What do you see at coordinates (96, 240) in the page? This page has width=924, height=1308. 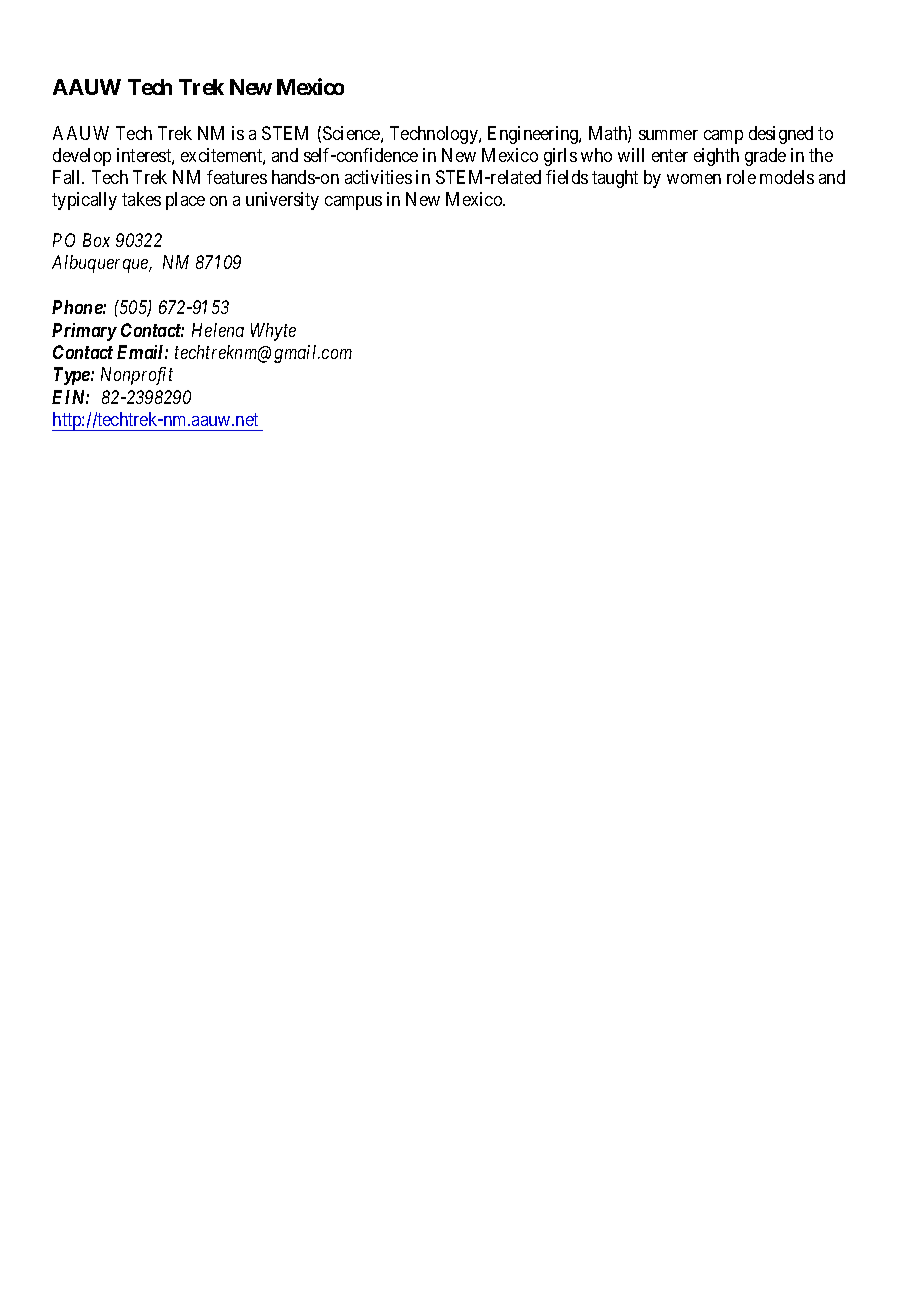 I see `Box` at bounding box center [96, 240].
